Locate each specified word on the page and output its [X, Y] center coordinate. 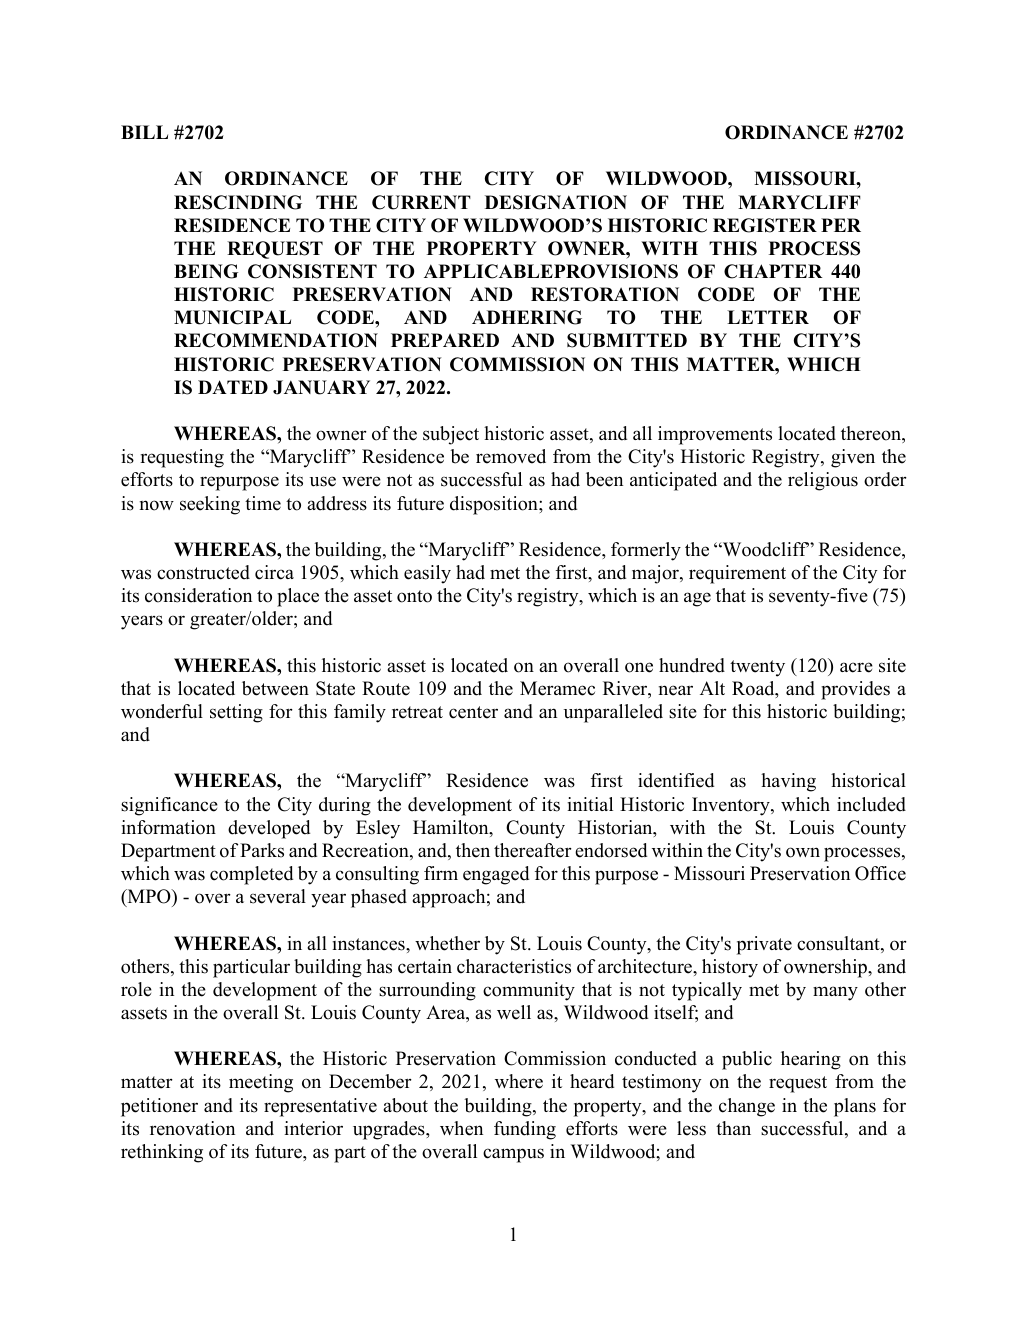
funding [525, 1130]
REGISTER [765, 225]
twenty [757, 668]
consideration [198, 595]
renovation [192, 1128]
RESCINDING [238, 202]
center [473, 712]
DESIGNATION [556, 202]
